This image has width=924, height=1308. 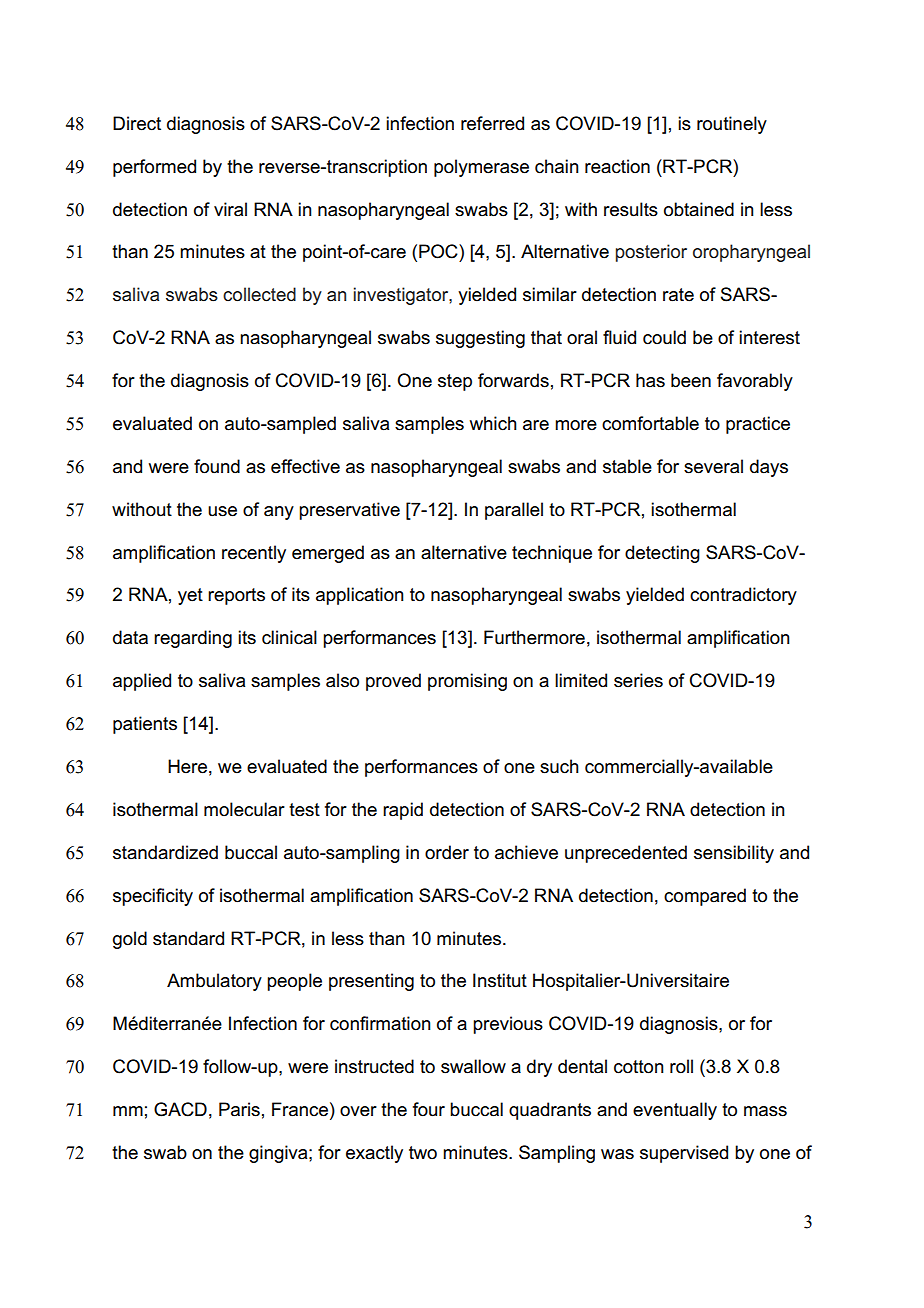 What do you see at coordinates (500, 980) in the image?
I see `Institut` at bounding box center [500, 980].
